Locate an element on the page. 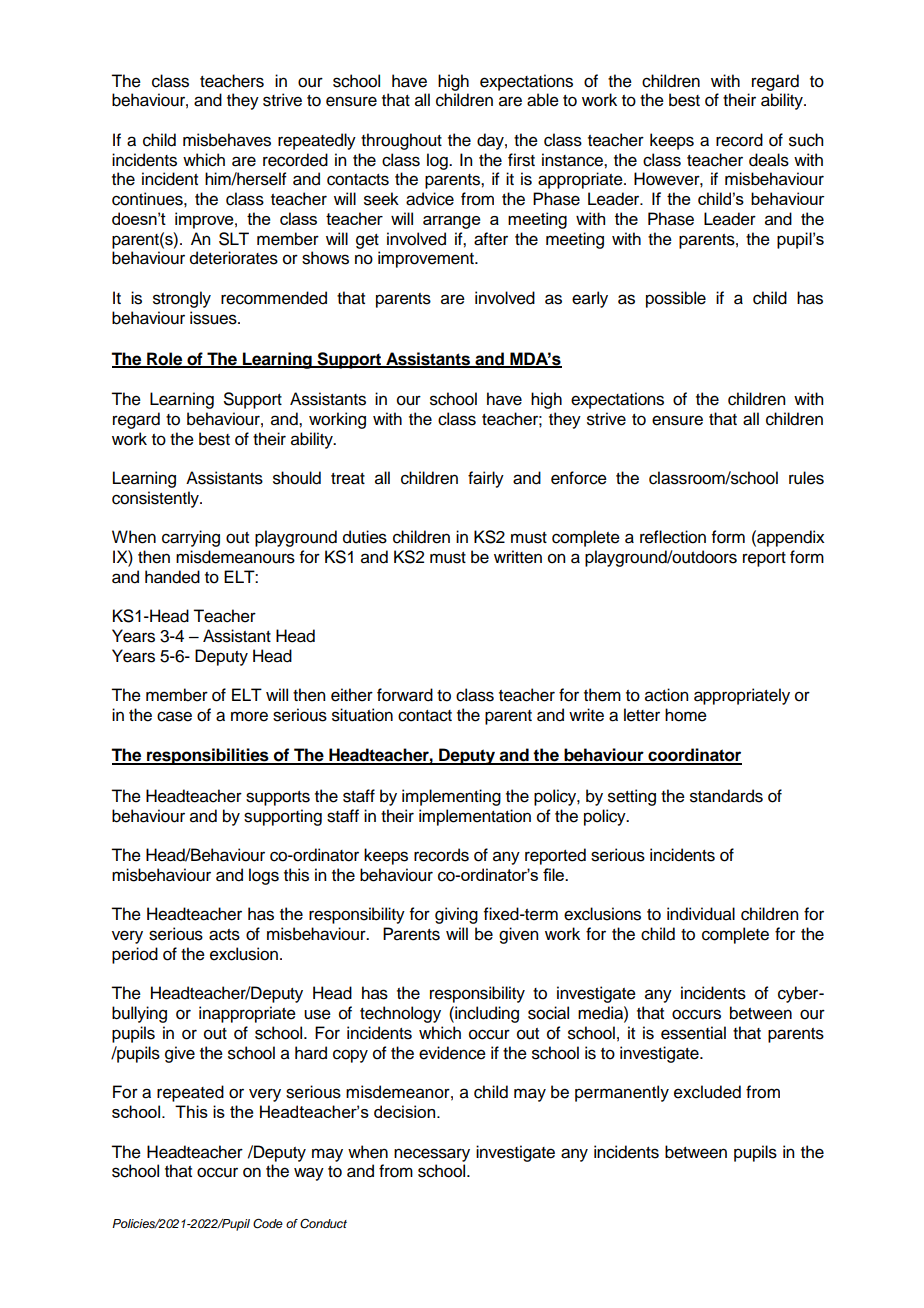 The image size is (924, 1308). fairly is located at coordinates (486, 479).
